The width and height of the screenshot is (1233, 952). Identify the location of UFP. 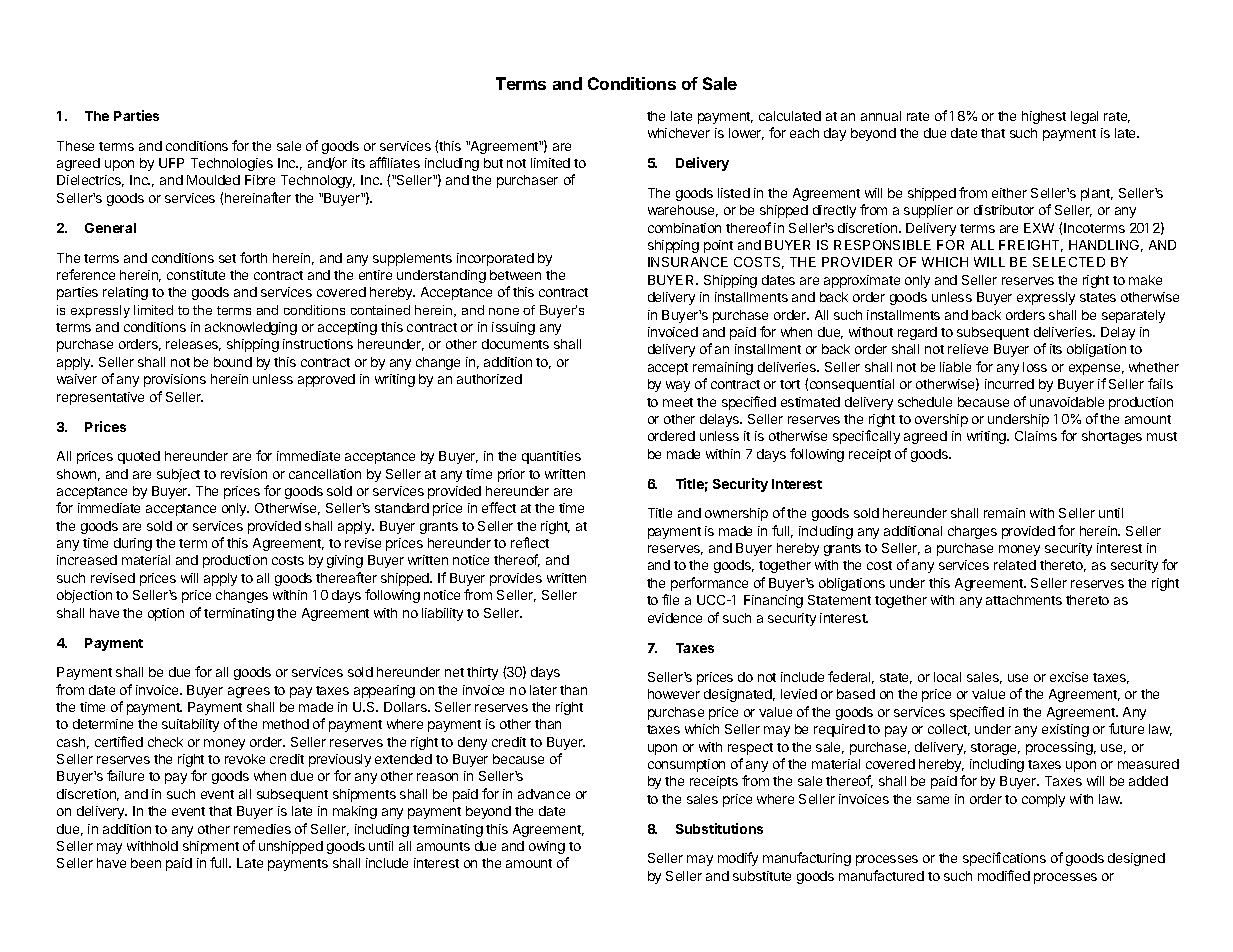
(171, 163).
